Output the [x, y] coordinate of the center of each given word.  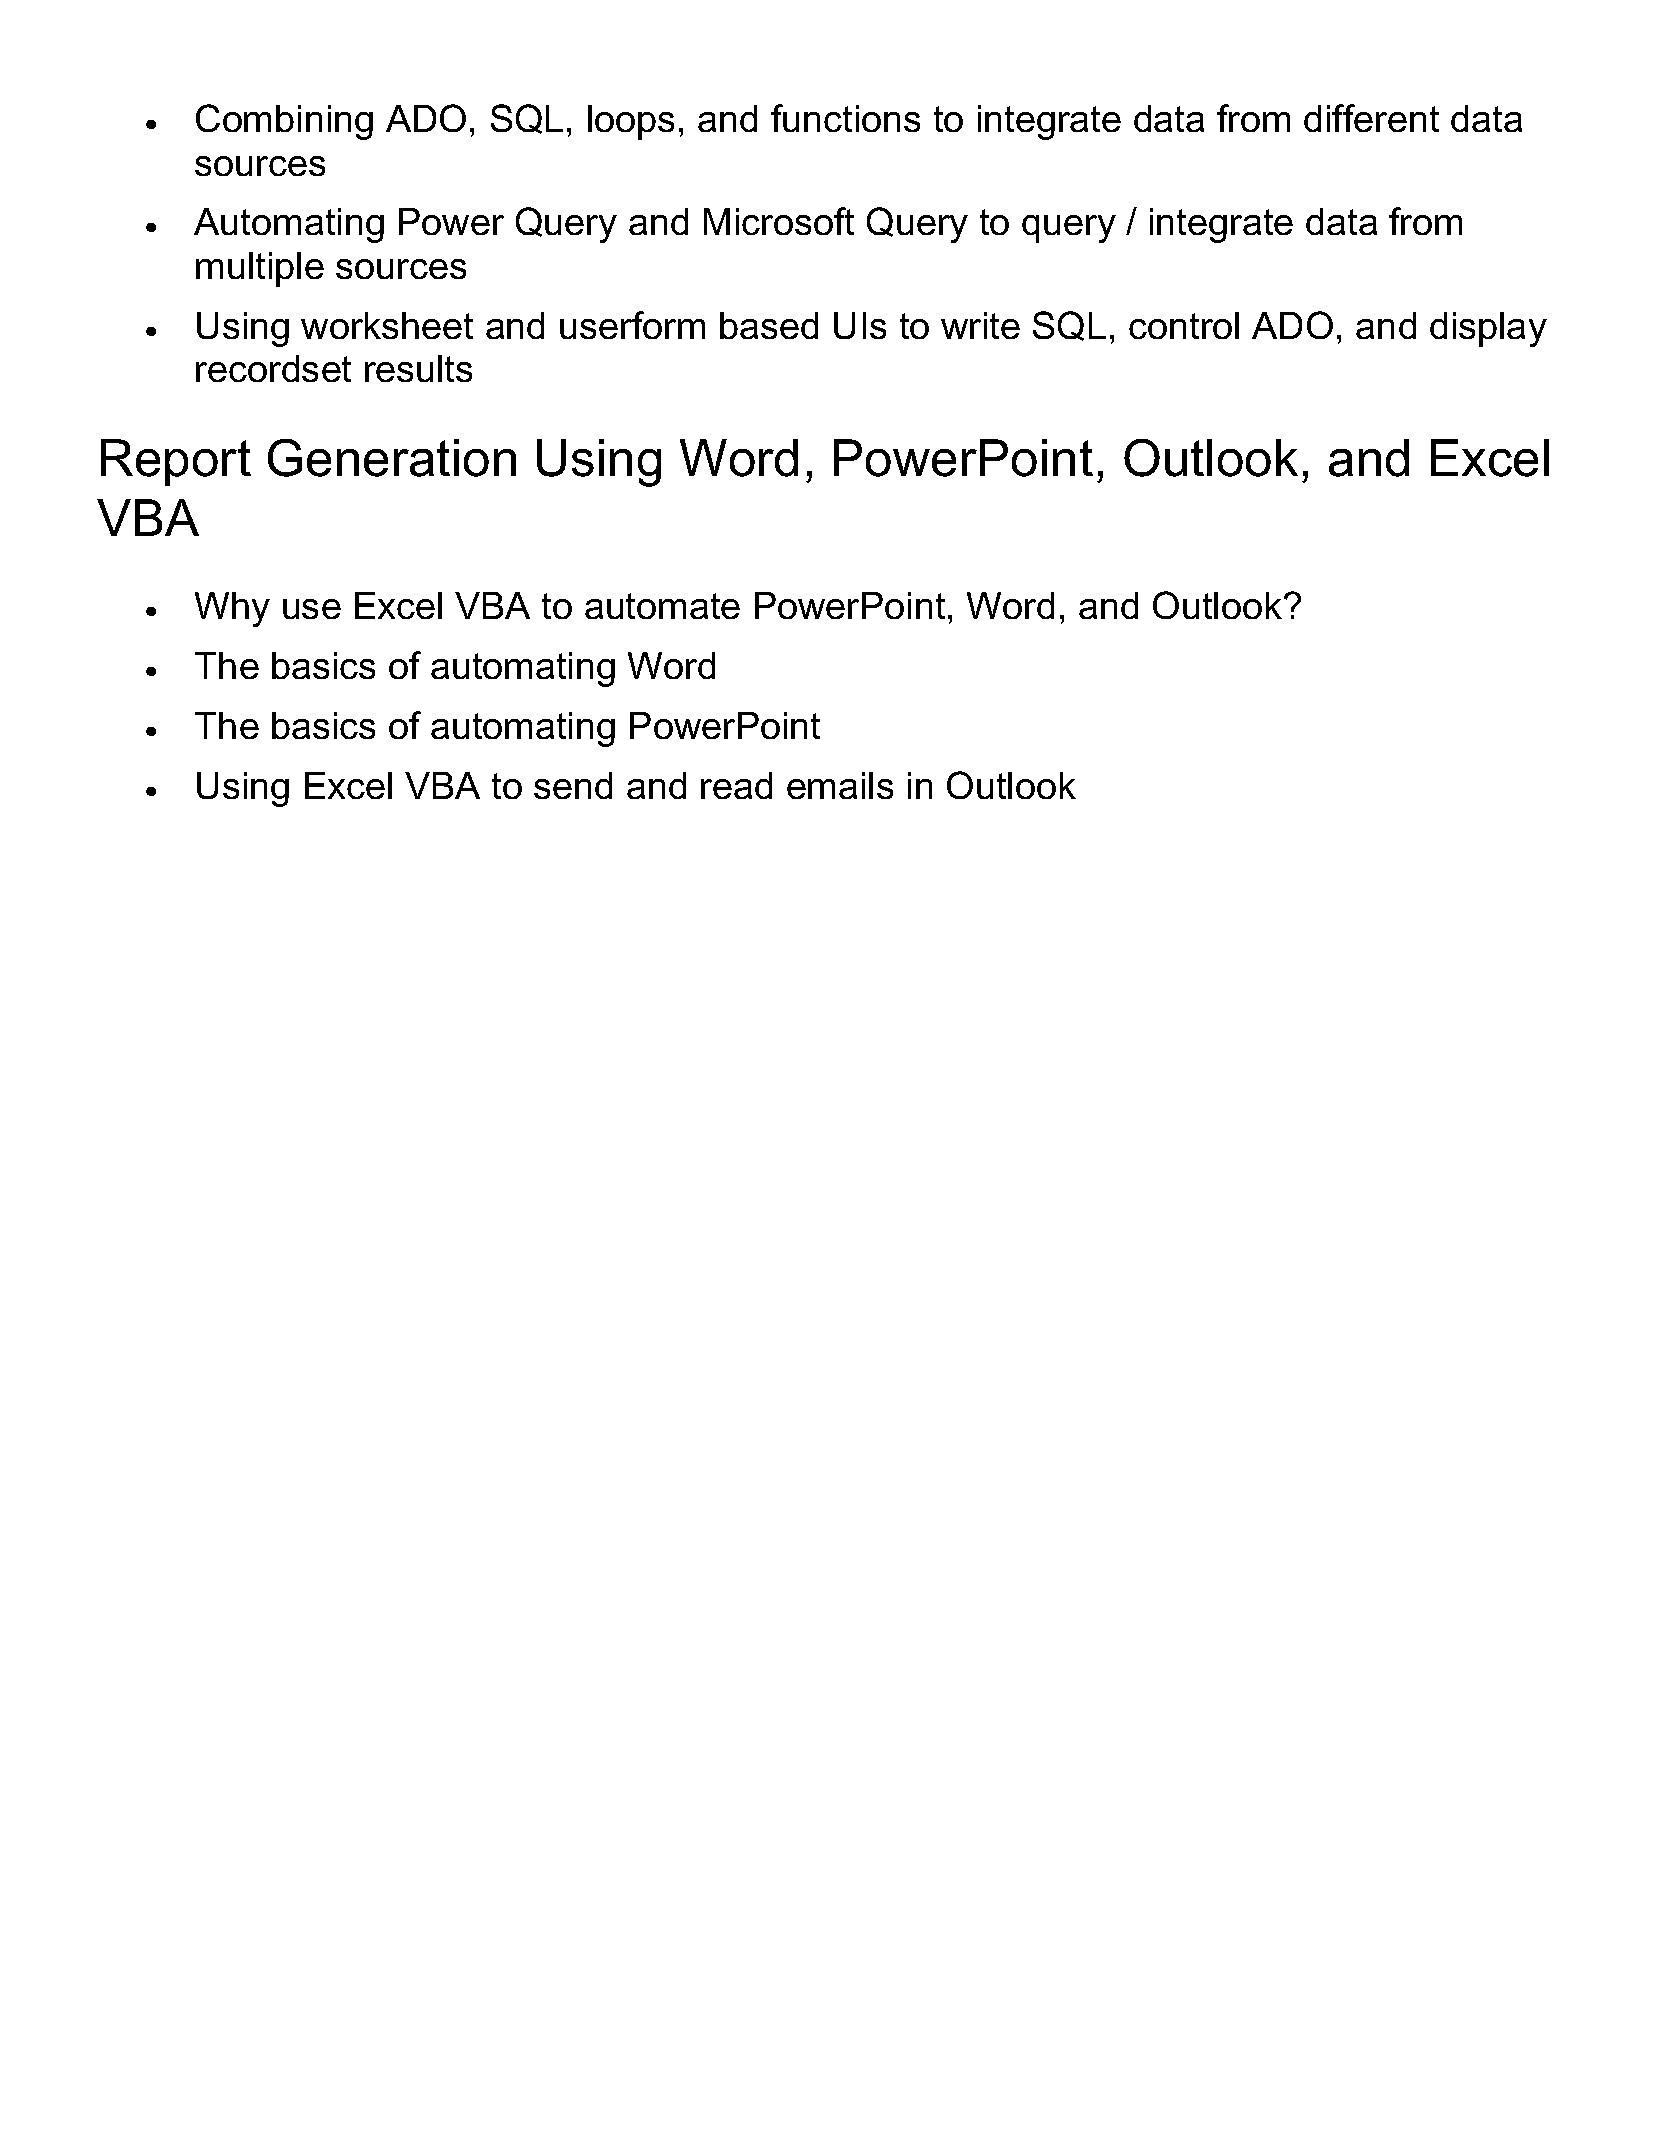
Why [232, 609]
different [1371, 118]
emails [840, 785]
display [1488, 329]
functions [845, 118]
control [1184, 325]
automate [662, 606]
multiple [260, 269]
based [769, 325]
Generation [392, 458]
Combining [284, 122]
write [980, 325]
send [573, 785]
